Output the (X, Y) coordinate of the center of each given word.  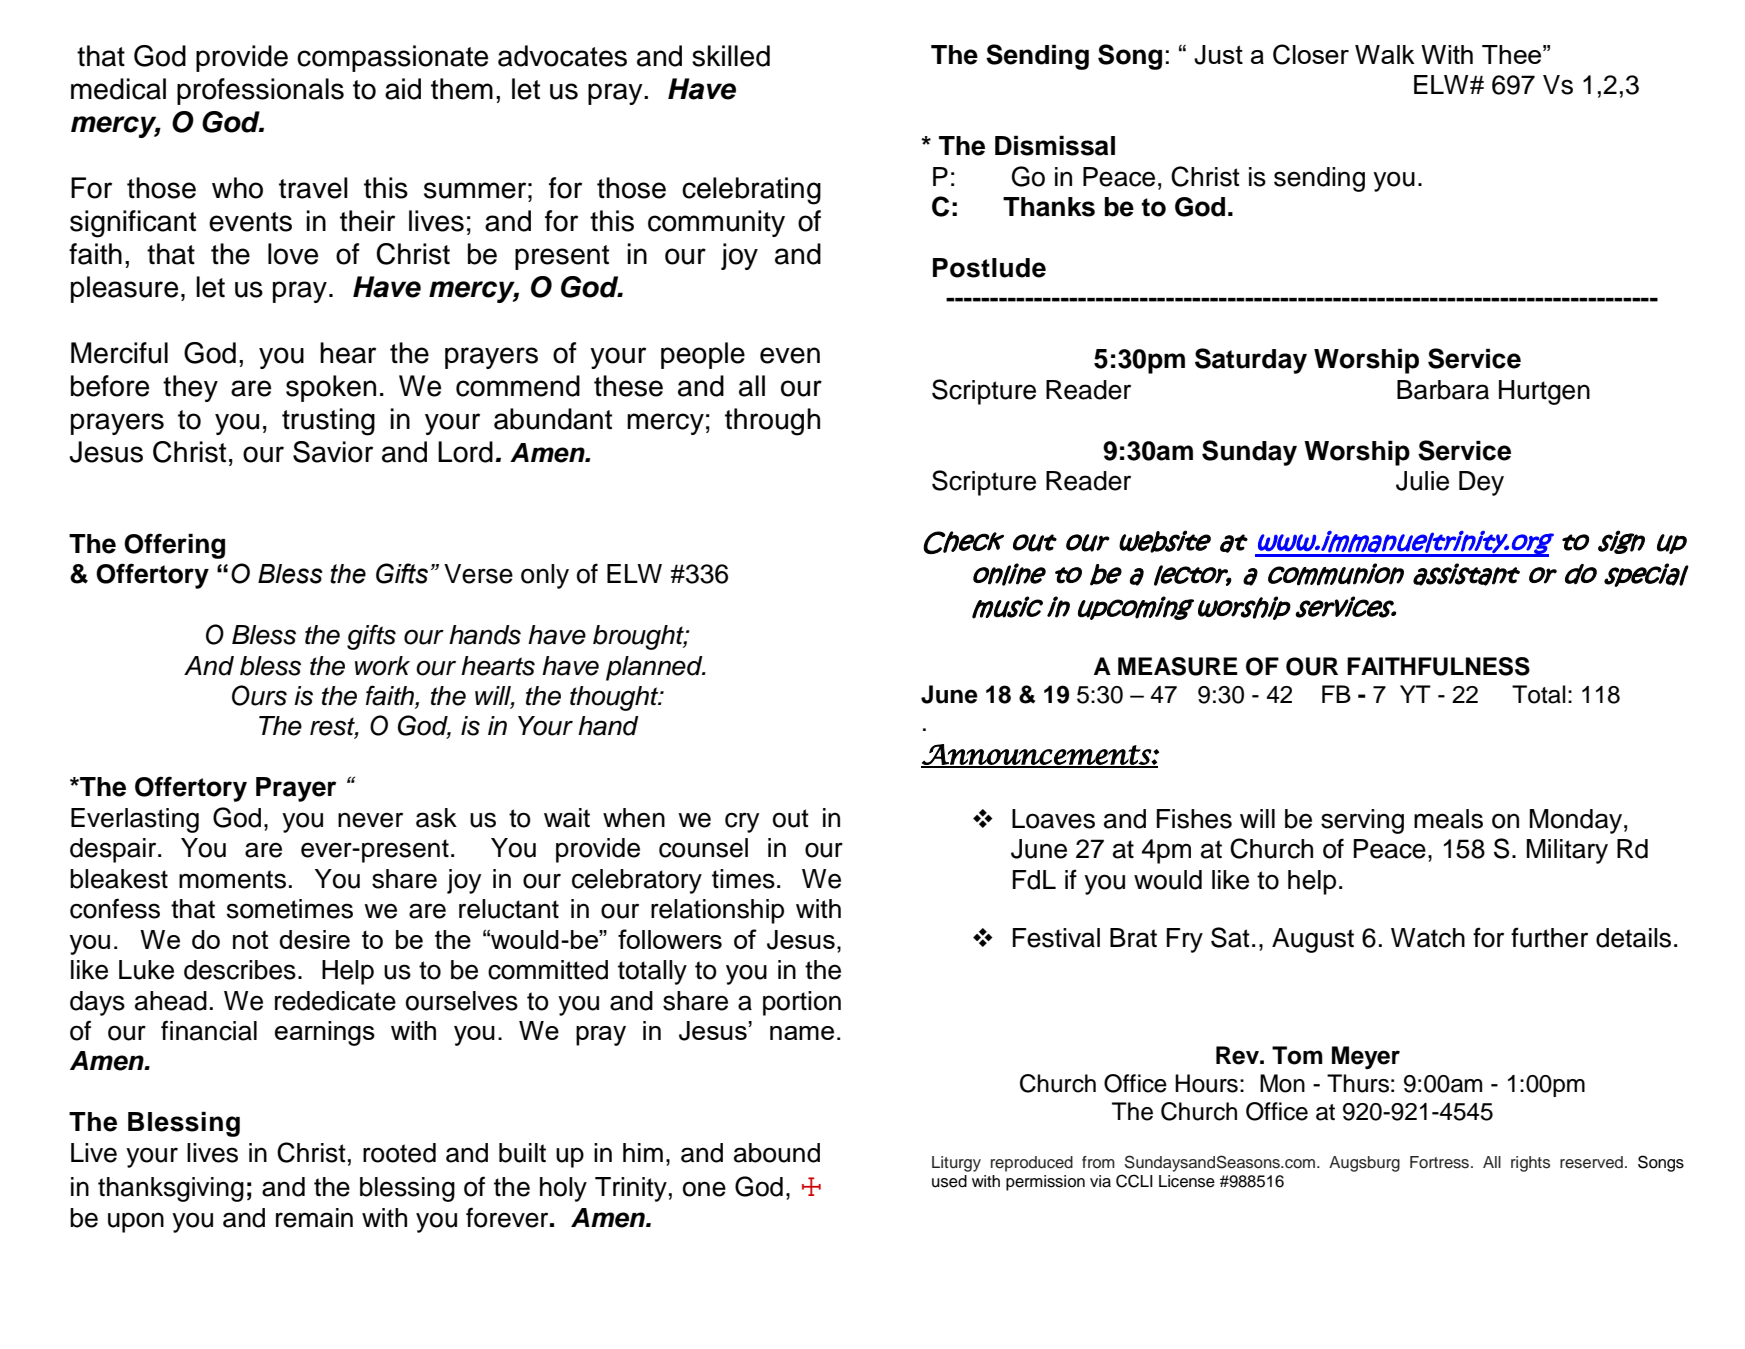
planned (655, 668)
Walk (1385, 54)
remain (314, 1218)
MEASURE (1178, 666)
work (382, 666)
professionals (260, 91)
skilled (731, 56)
